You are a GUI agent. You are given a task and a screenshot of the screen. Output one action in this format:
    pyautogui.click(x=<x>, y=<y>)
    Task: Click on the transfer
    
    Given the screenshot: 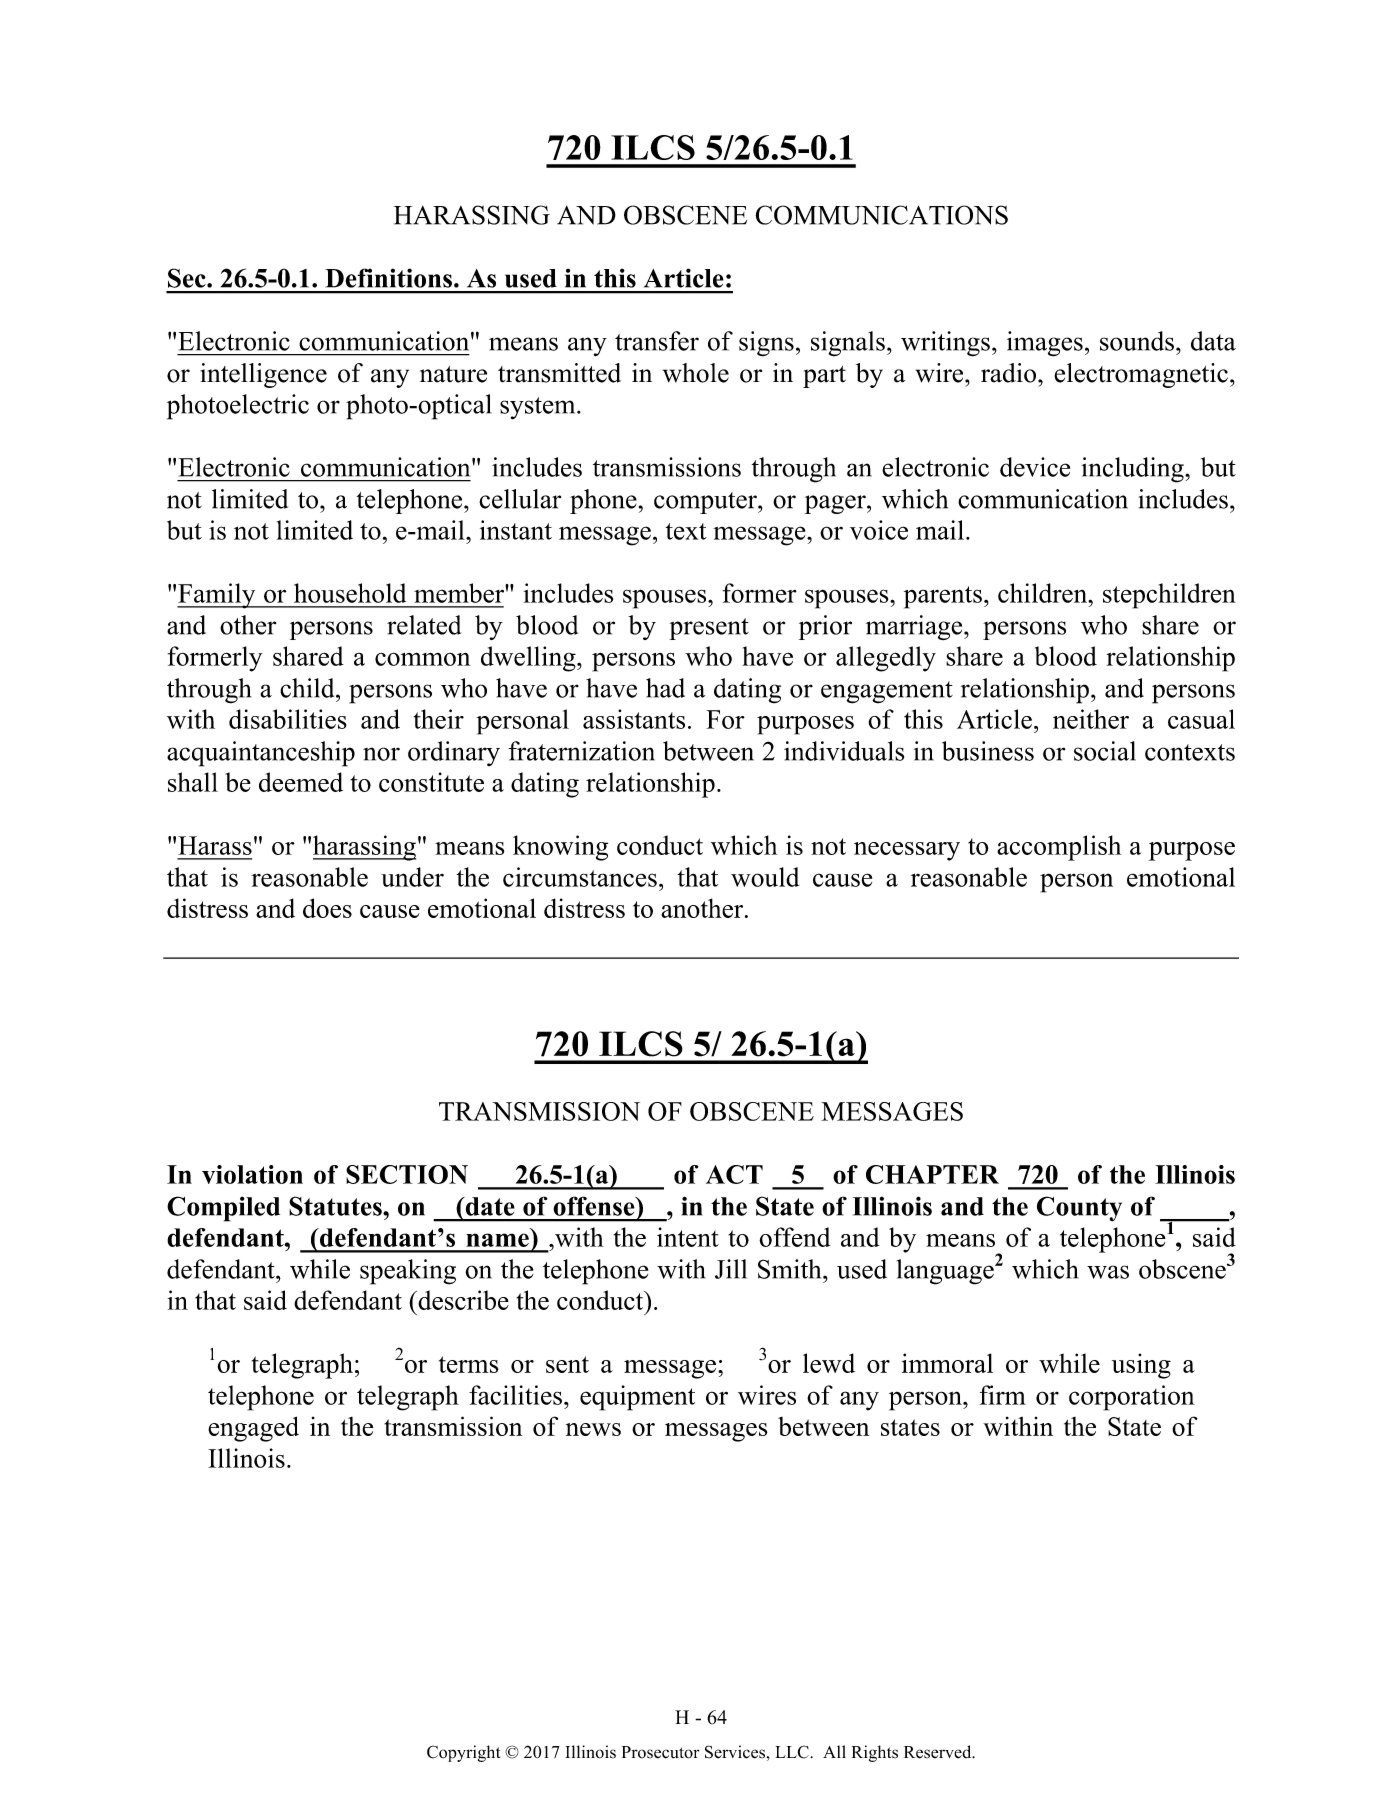 What is the action you would take?
    pyautogui.click(x=657, y=341)
